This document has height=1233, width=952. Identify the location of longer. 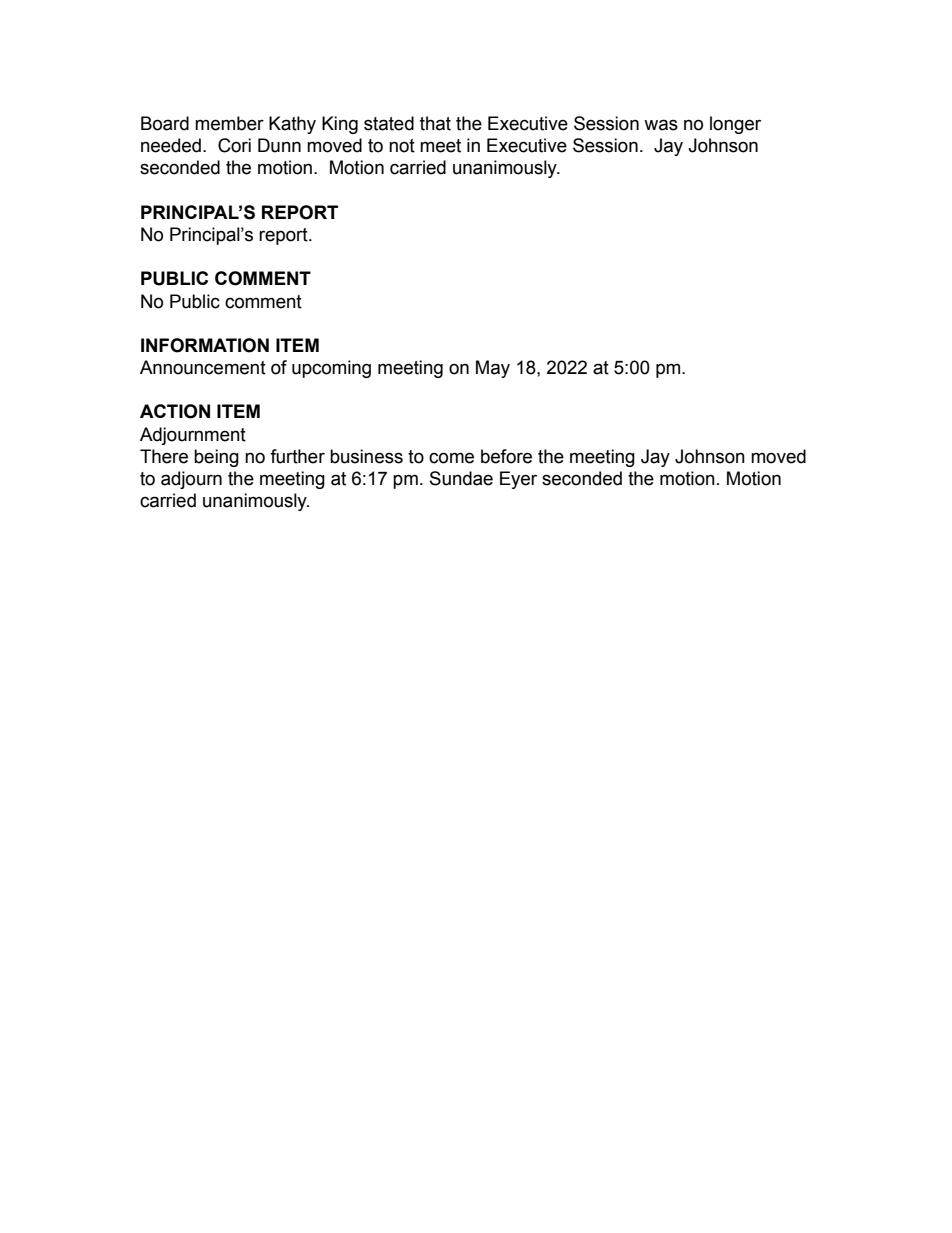
(735, 125).
